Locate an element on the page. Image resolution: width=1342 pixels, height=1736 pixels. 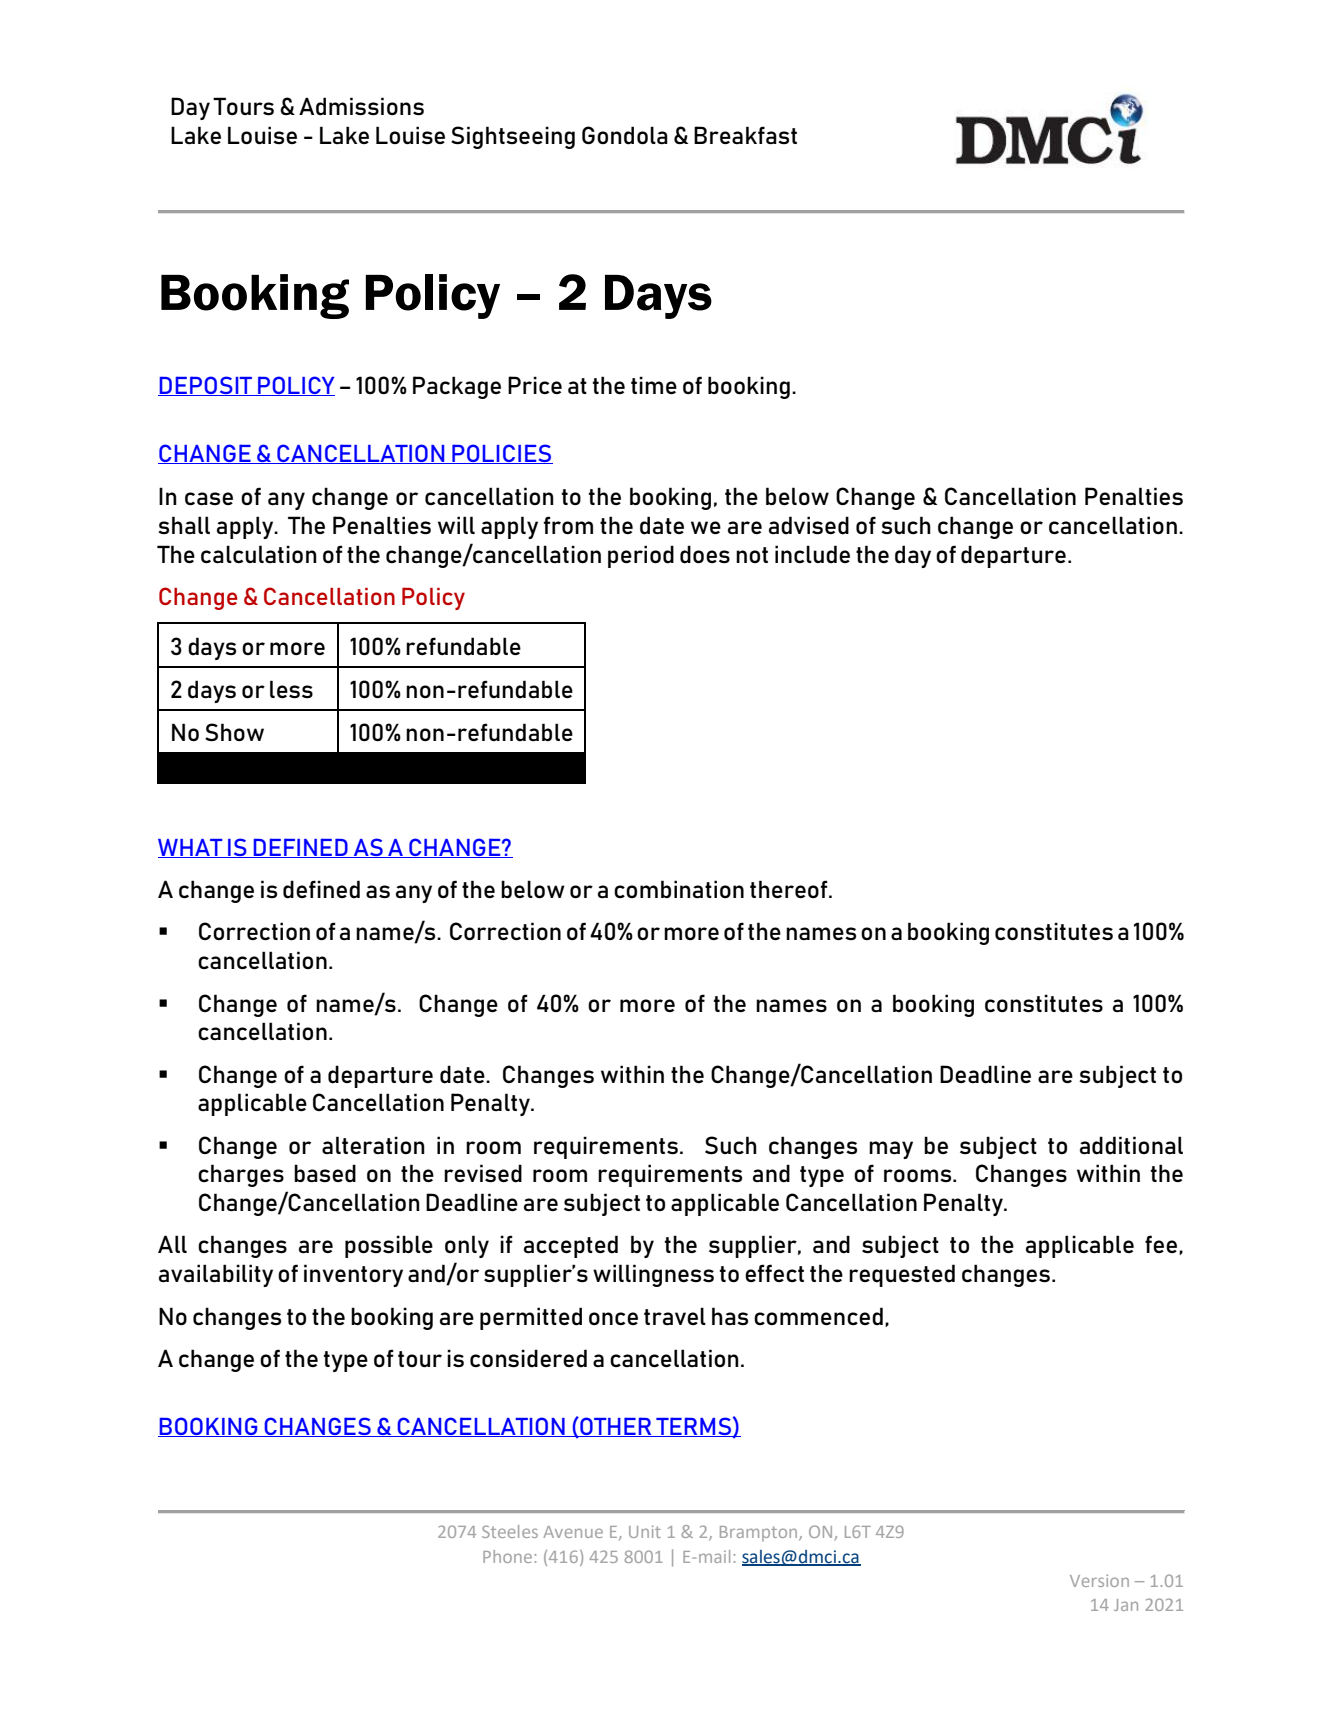
Admissions is located at coordinates (361, 106).
